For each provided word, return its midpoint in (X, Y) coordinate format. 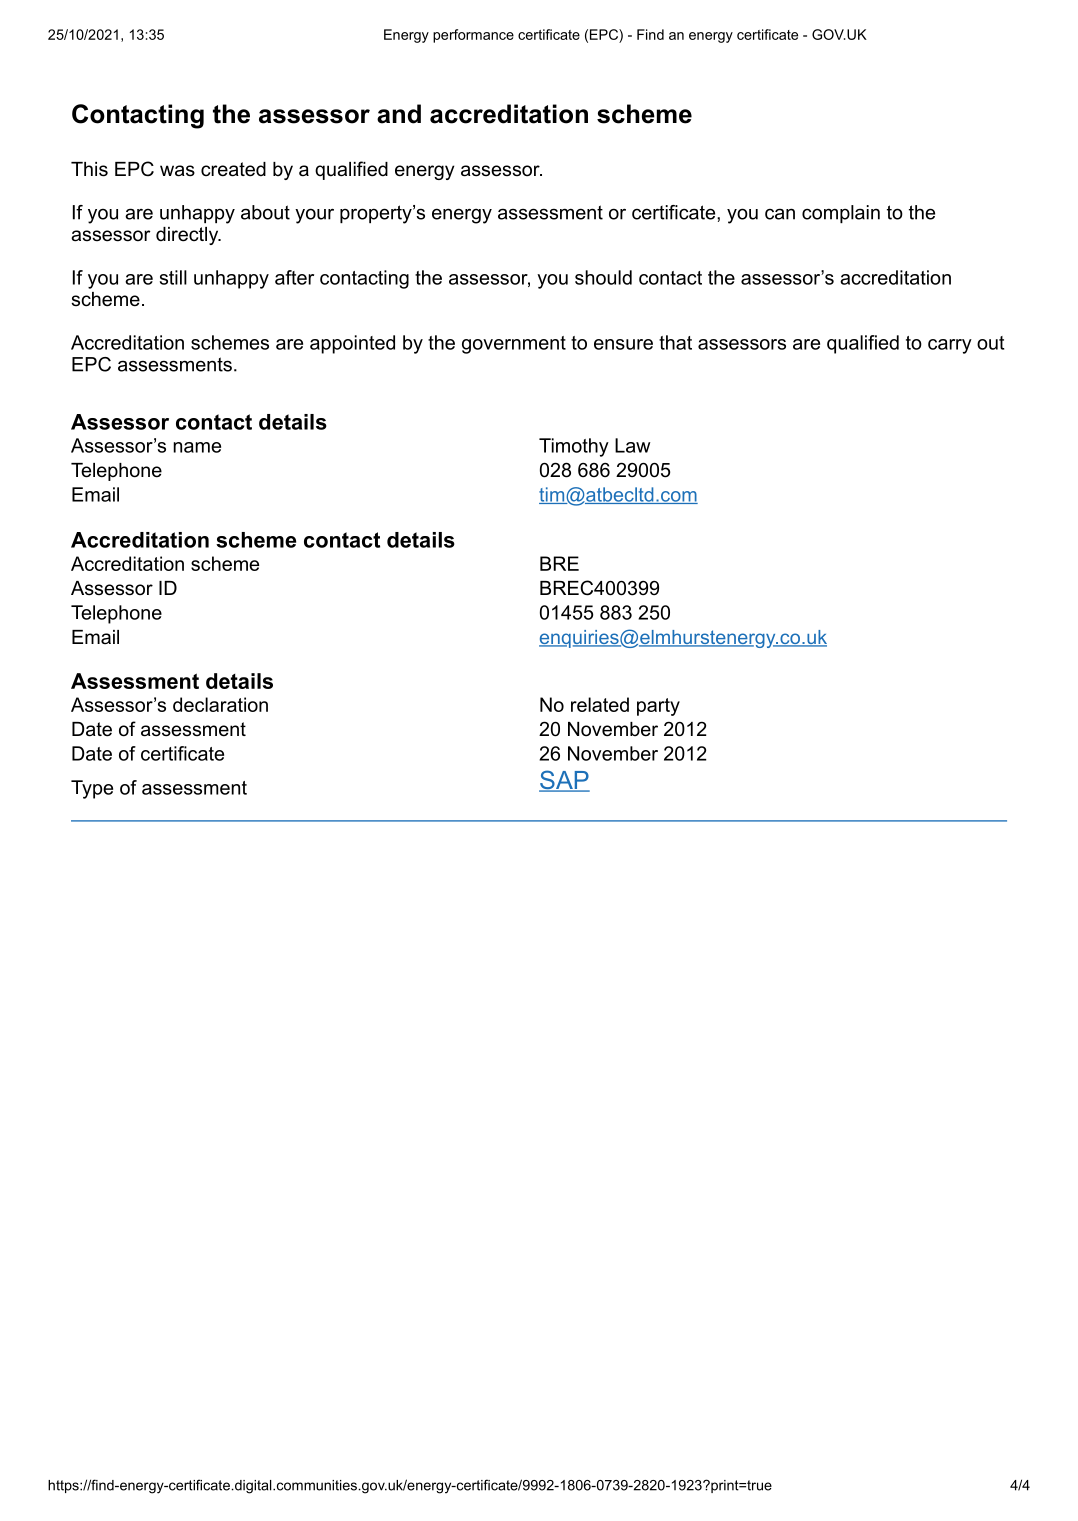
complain (841, 214)
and (399, 114)
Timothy (574, 447)
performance (473, 36)
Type (92, 789)
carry (950, 346)
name (197, 447)
